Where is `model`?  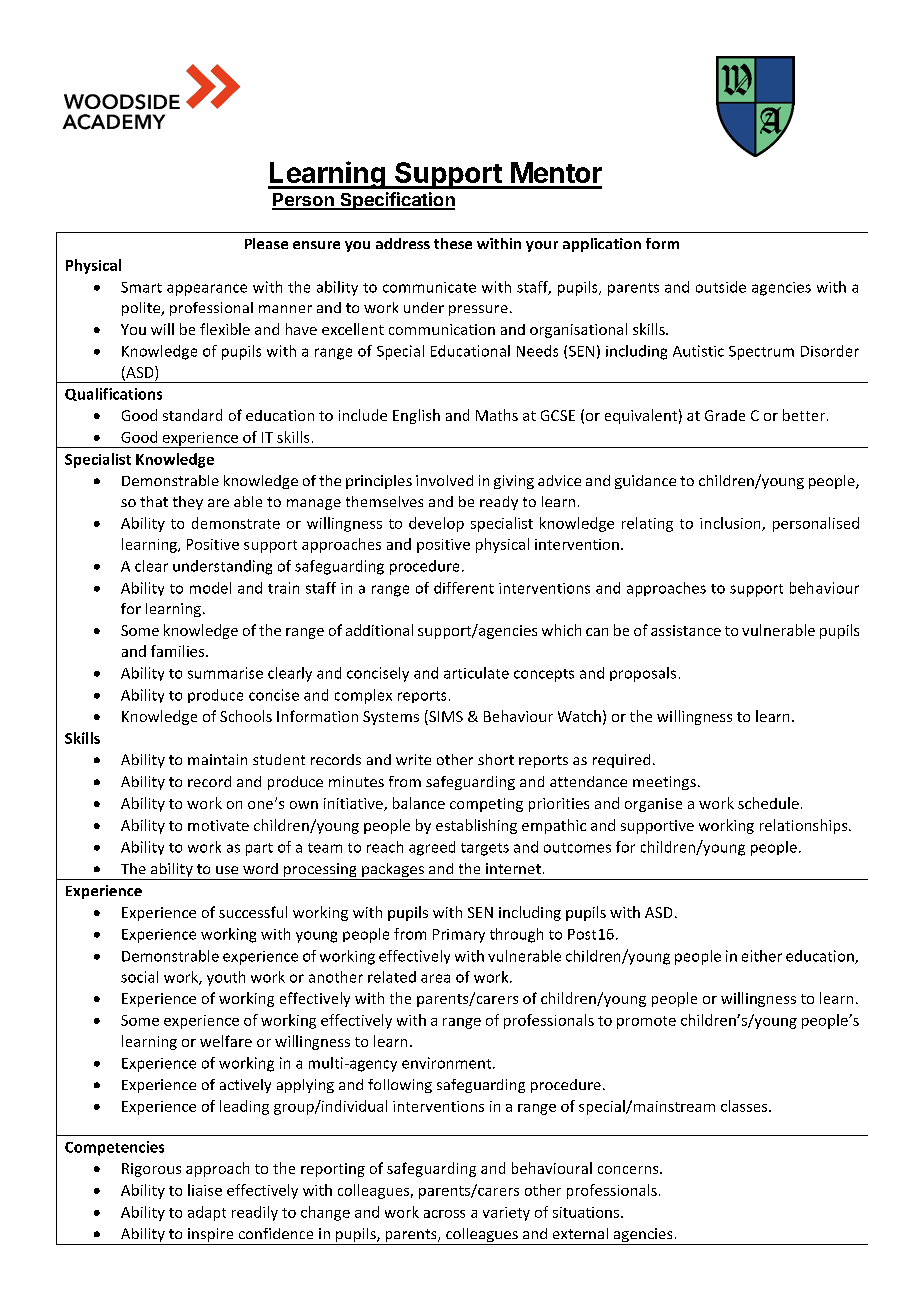 model is located at coordinates (210, 588).
